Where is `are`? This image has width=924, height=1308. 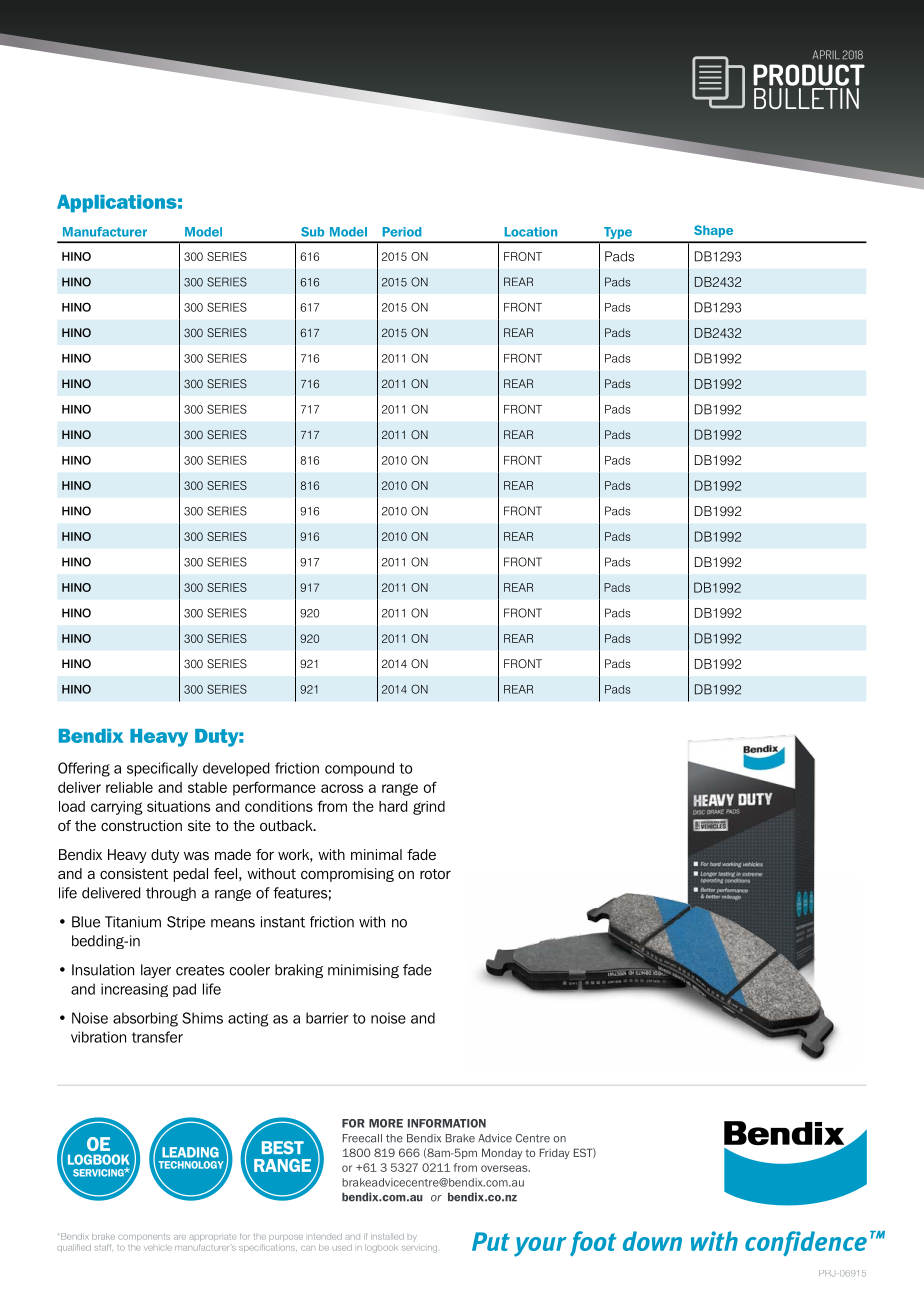 are is located at coordinates (180, 1237).
